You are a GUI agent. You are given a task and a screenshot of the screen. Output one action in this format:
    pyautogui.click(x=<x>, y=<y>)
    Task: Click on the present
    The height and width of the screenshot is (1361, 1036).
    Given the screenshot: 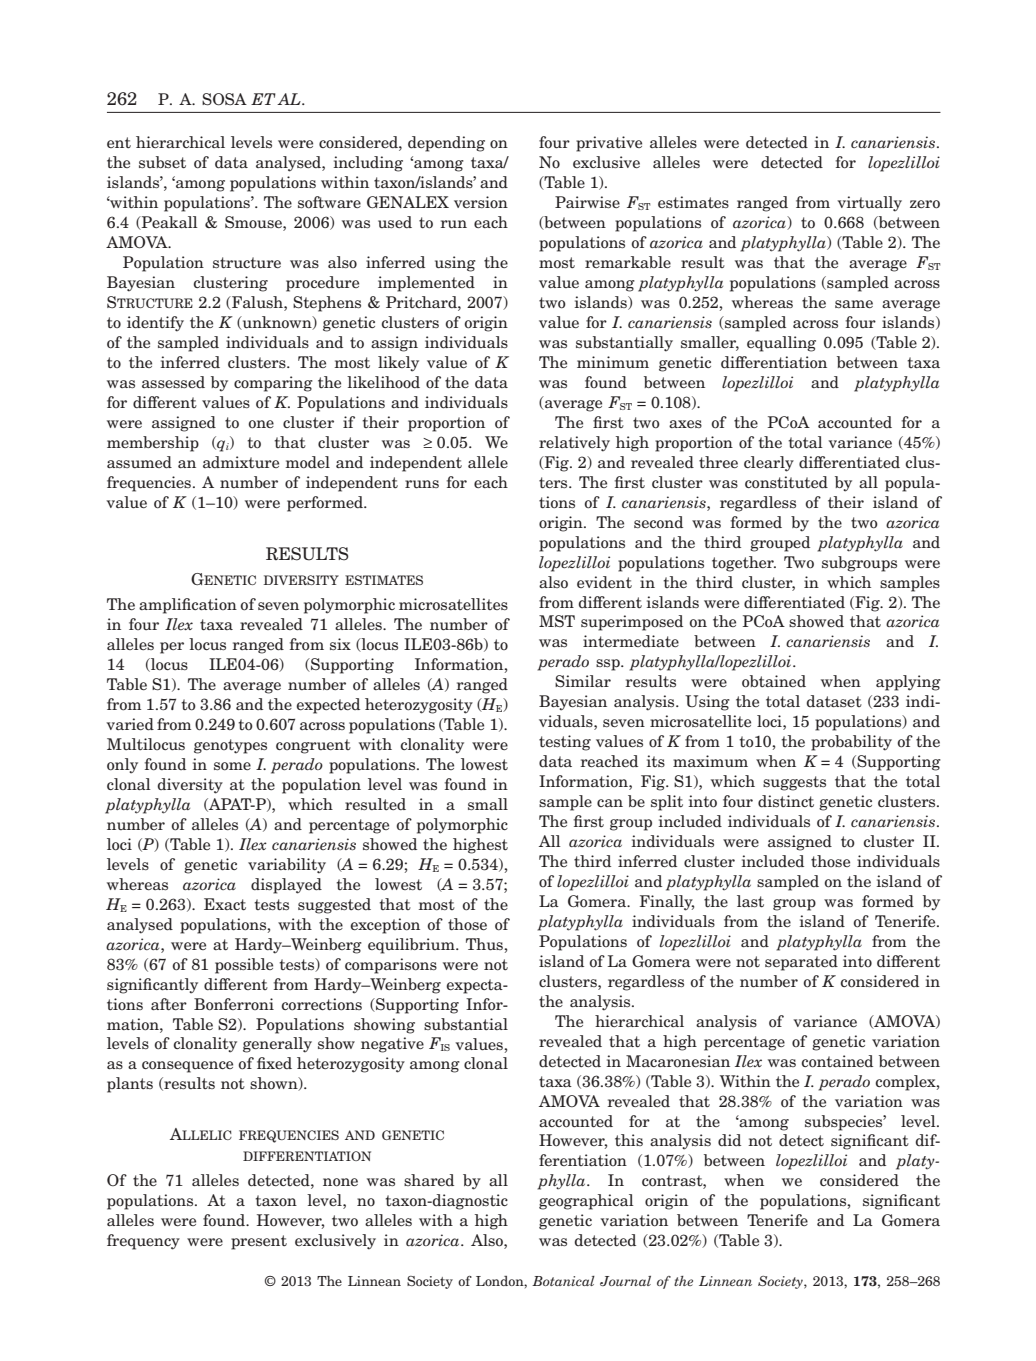 What is the action you would take?
    pyautogui.click(x=259, y=1242)
